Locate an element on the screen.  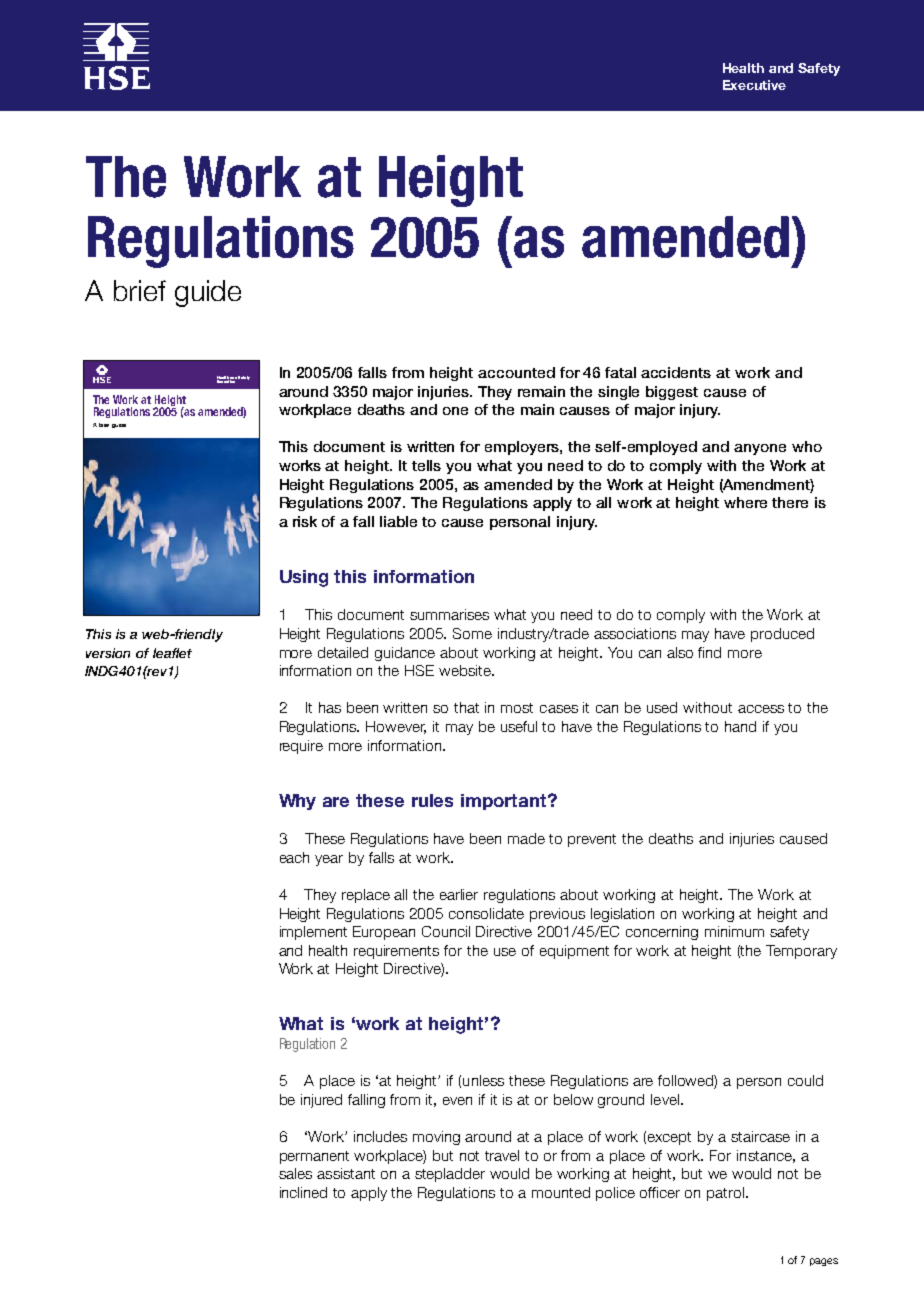
where is located at coordinates (745, 502).
